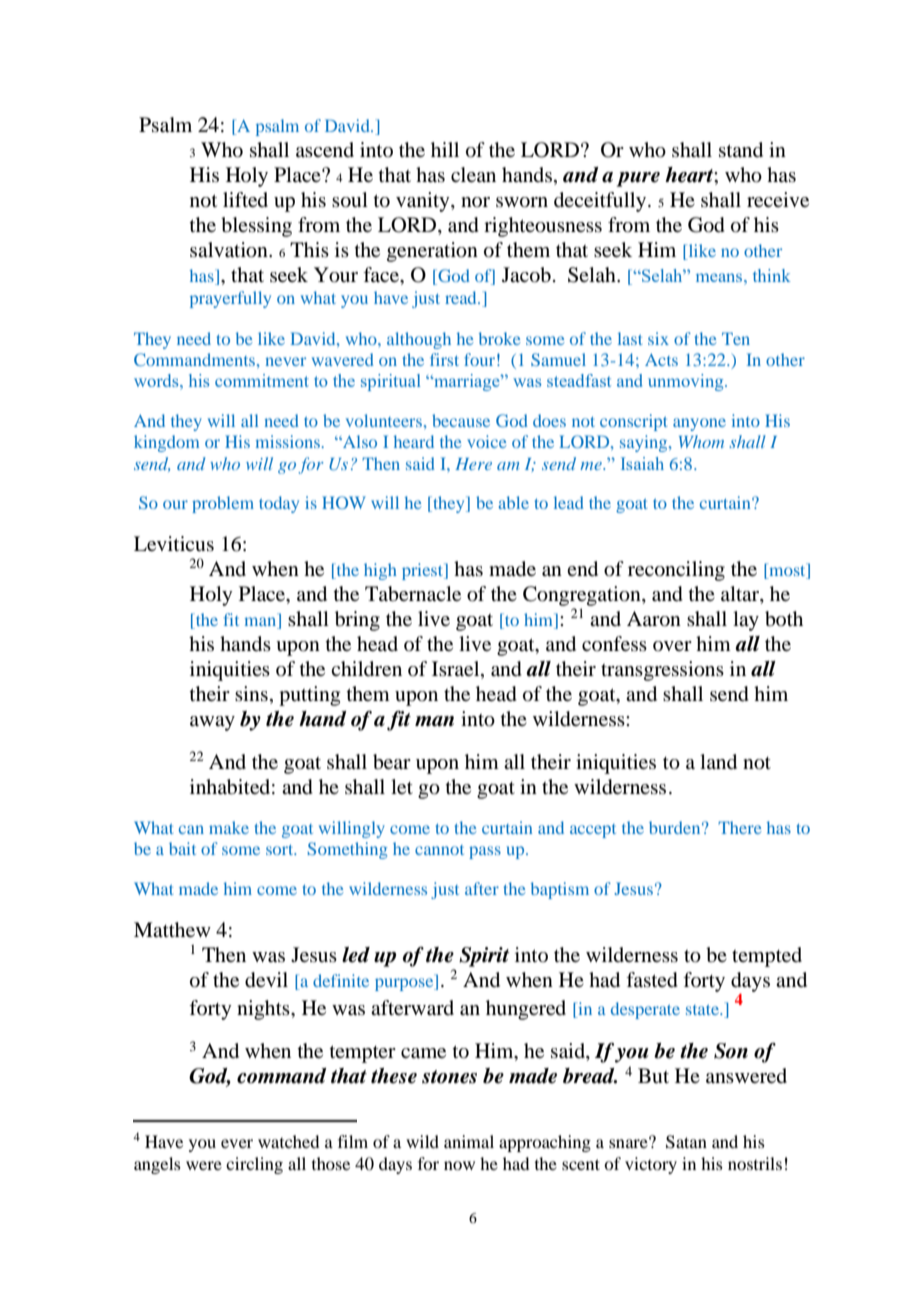 The image size is (924, 1307). I want to click on Satan, so click(686, 1142).
